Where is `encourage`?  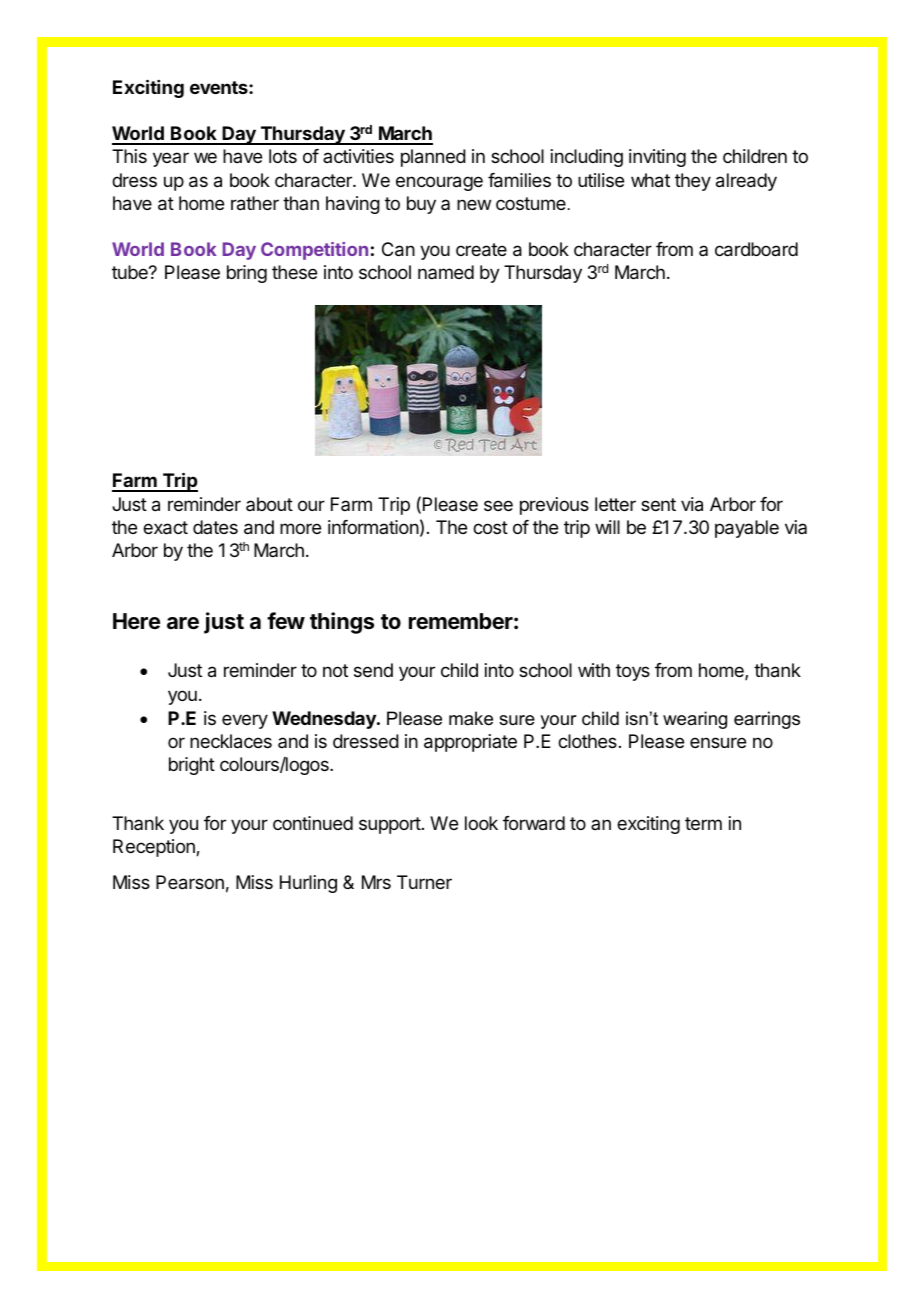
encourage is located at coordinates (439, 183).
